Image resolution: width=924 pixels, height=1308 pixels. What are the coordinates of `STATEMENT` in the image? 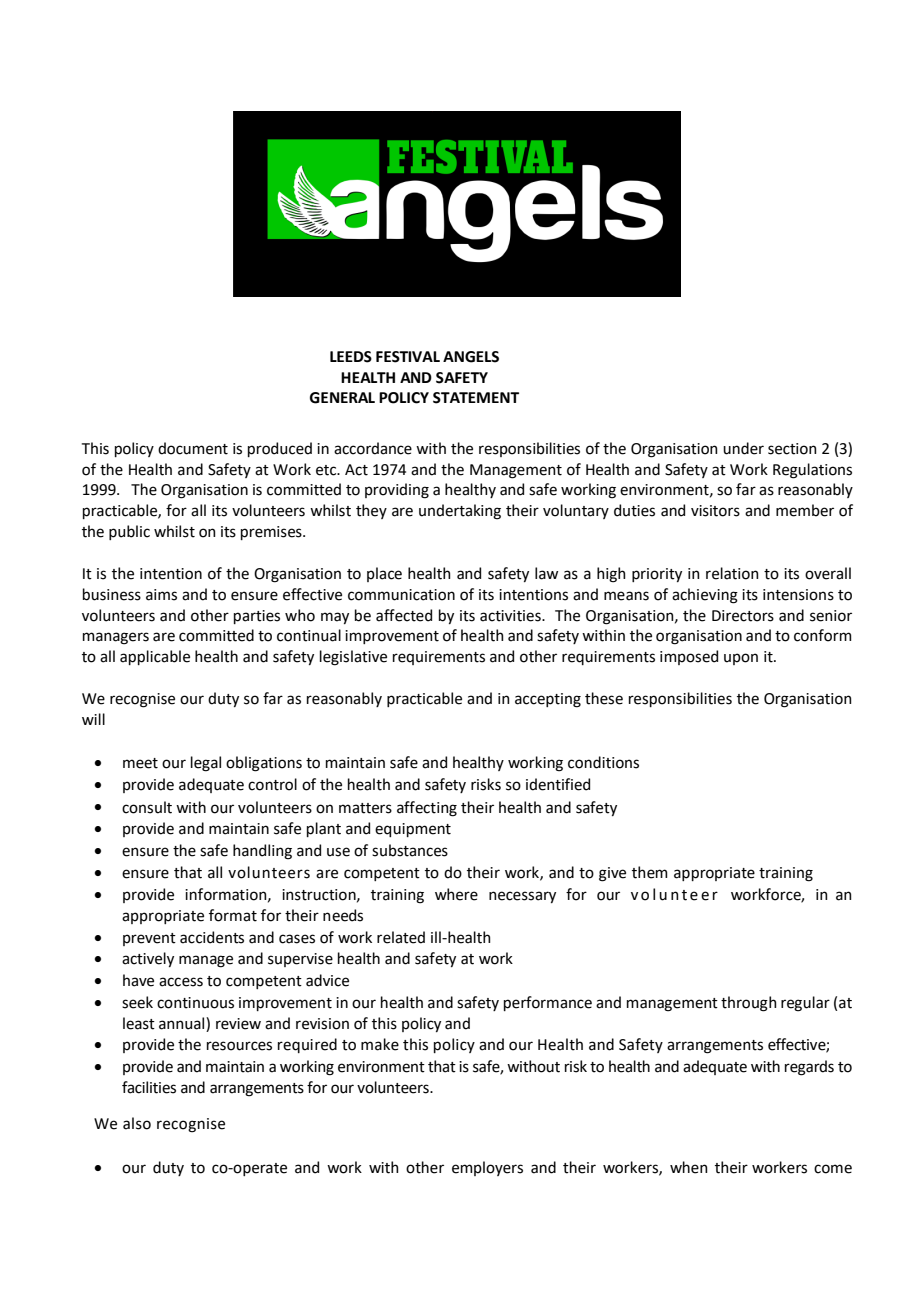 It's located at (476, 398).
